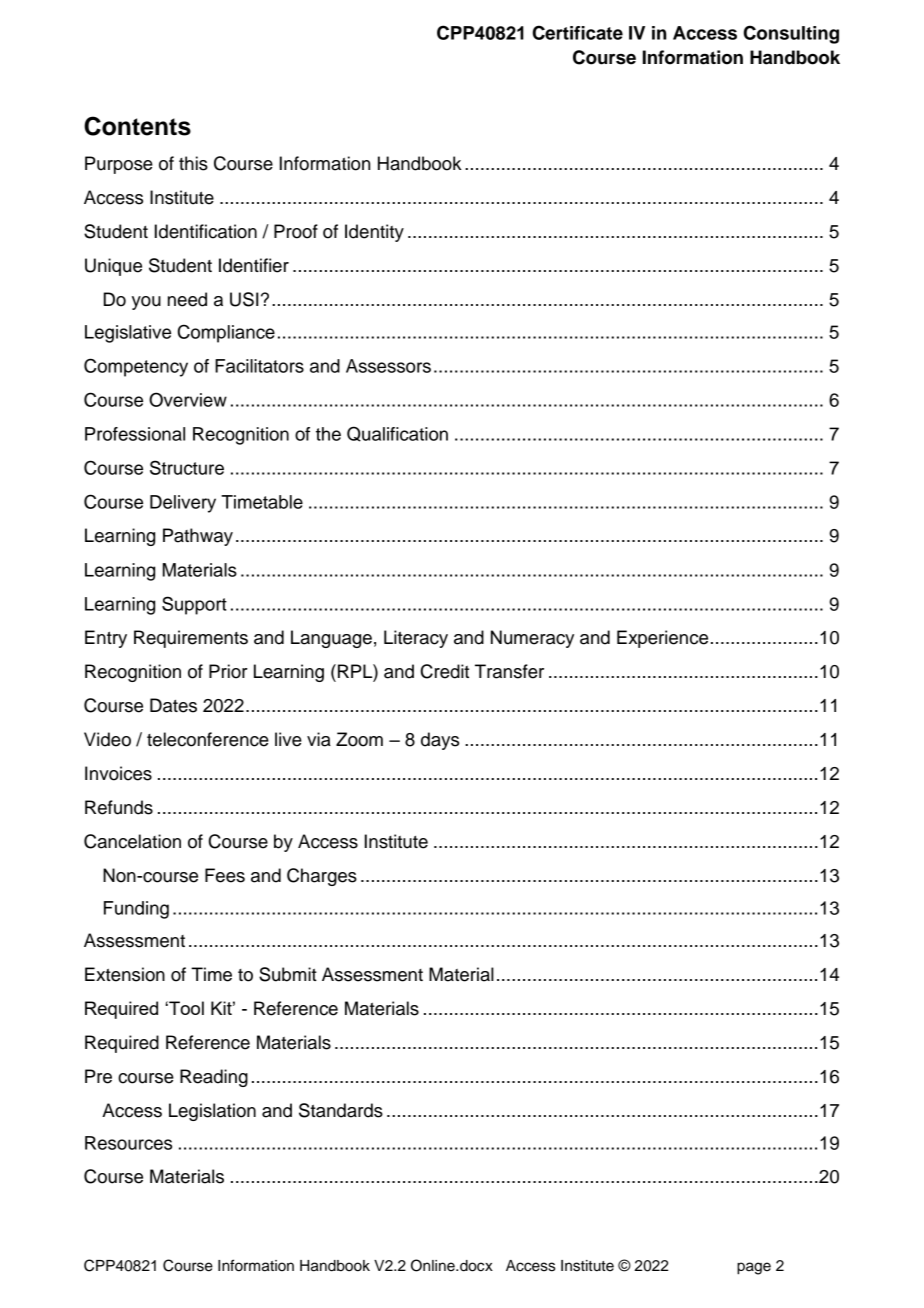 The height and width of the image is (1308, 924). What do you see at coordinates (341, 1110) in the image?
I see `Standards` at bounding box center [341, 1110].
